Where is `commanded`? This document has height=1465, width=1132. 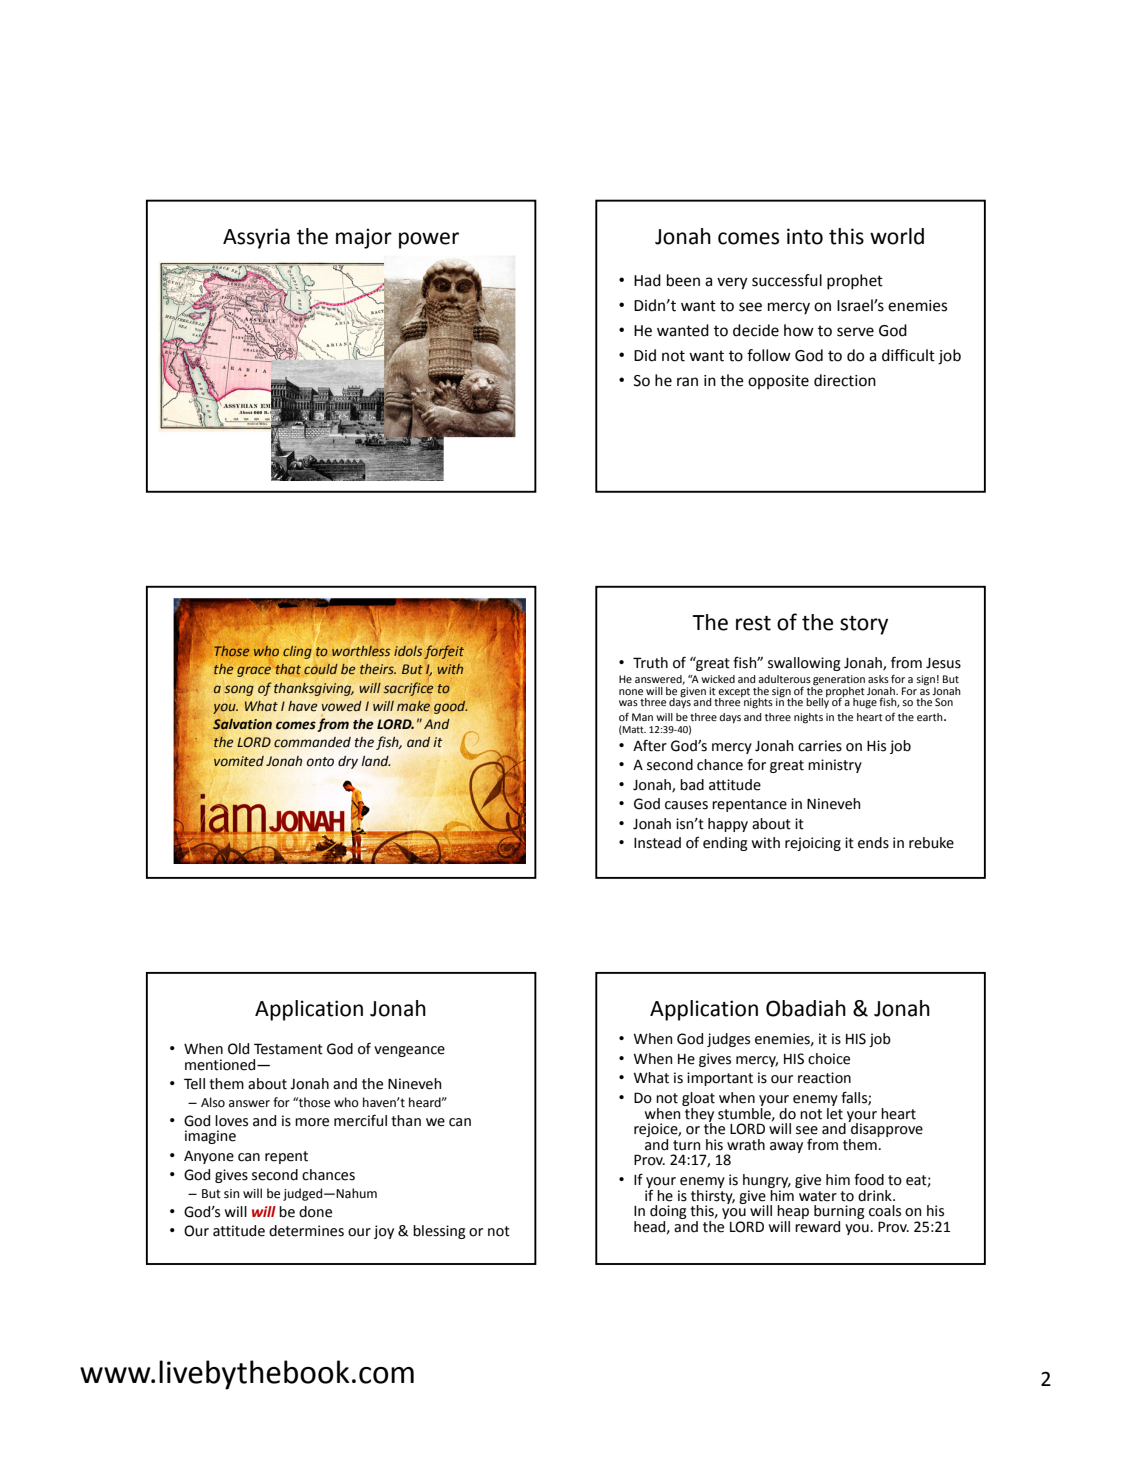
commanded is located at coordinates (312, 742).
